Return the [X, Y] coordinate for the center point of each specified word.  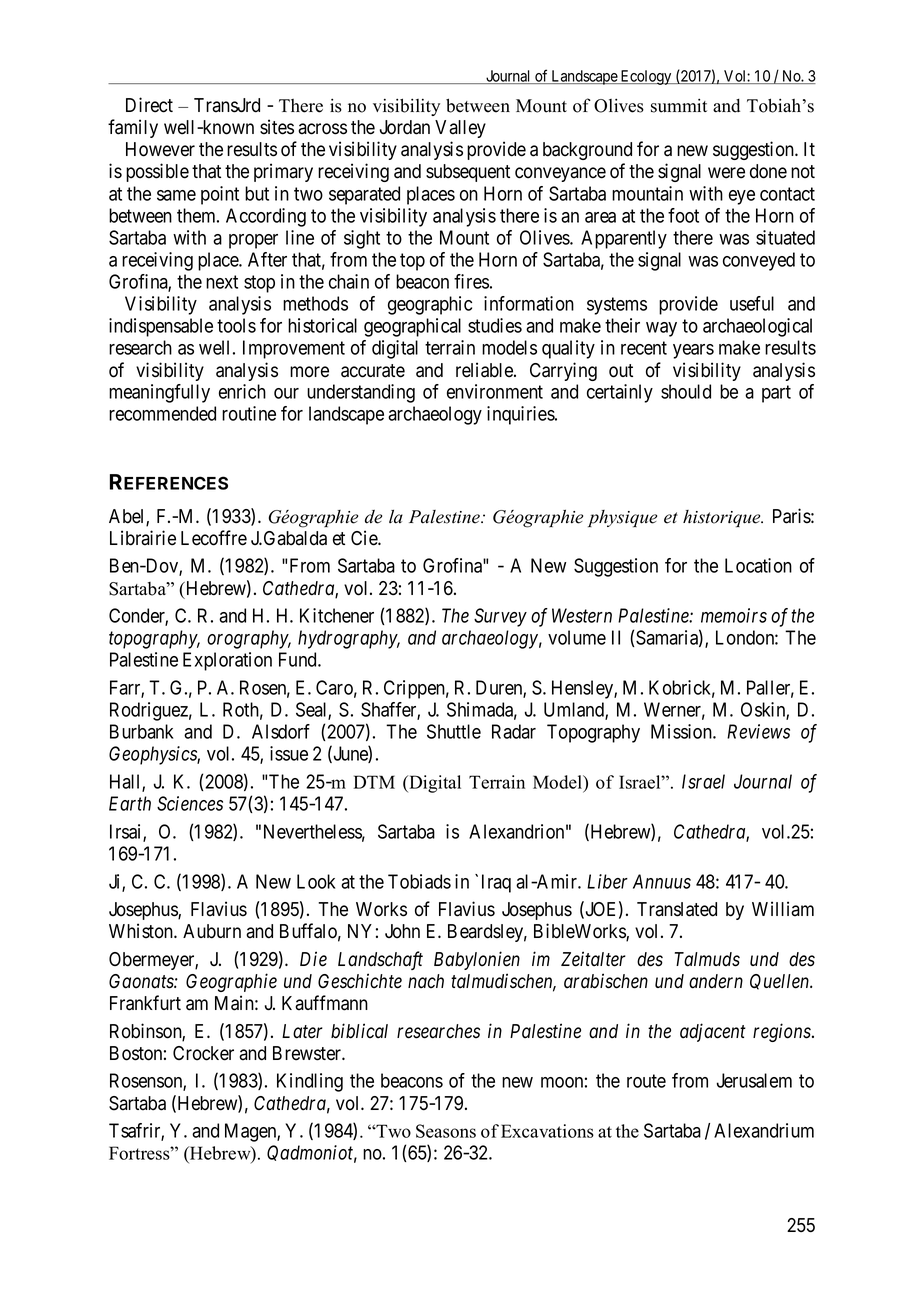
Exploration [227, 661]
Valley [460, 129]
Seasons [446, 1131]
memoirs [734, 615]
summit [679, 105]
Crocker [203, 1053]
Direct [149, 105]
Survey [500, 617]
